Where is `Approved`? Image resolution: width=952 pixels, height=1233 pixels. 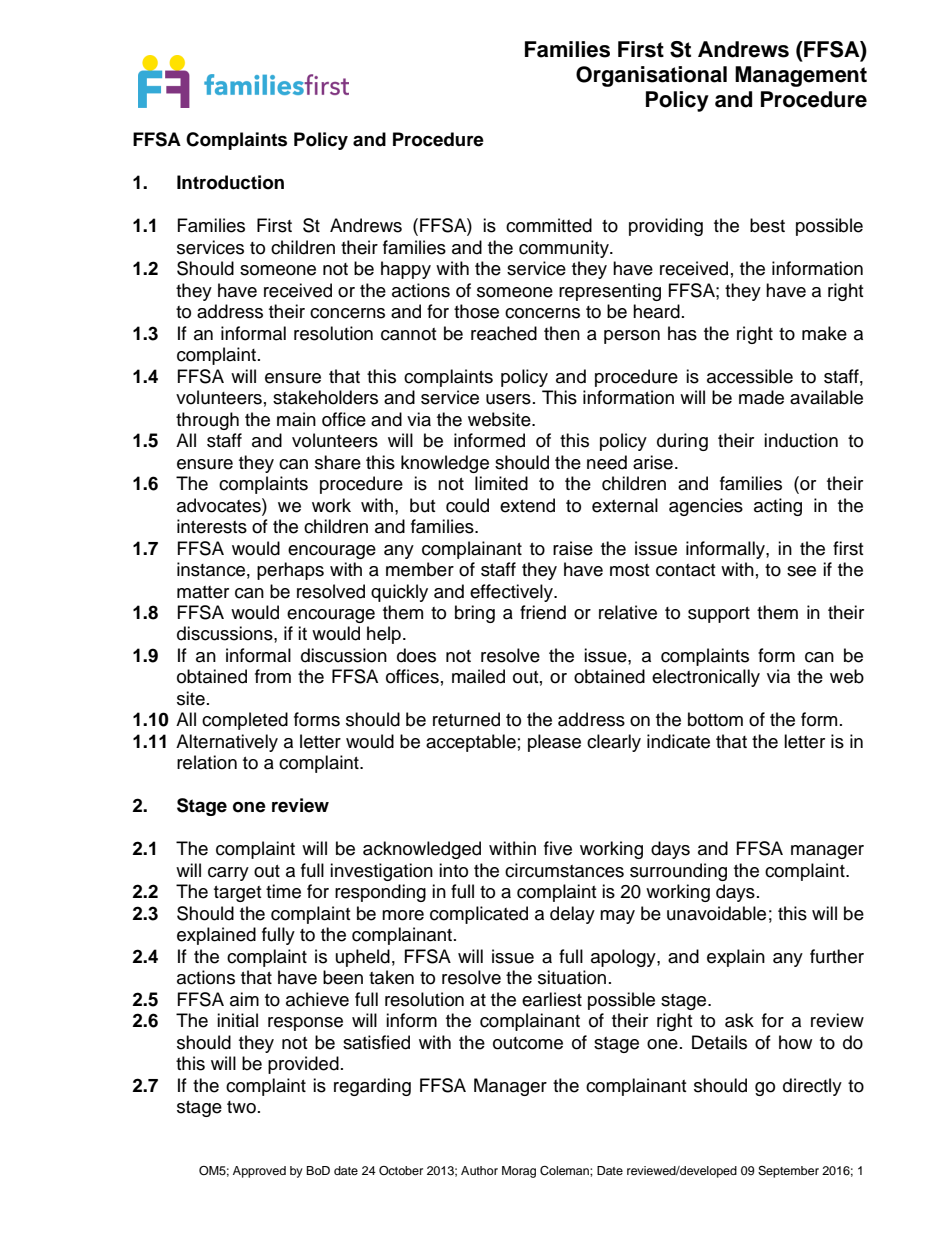 Approved is located at coordinates (259, 1172).
